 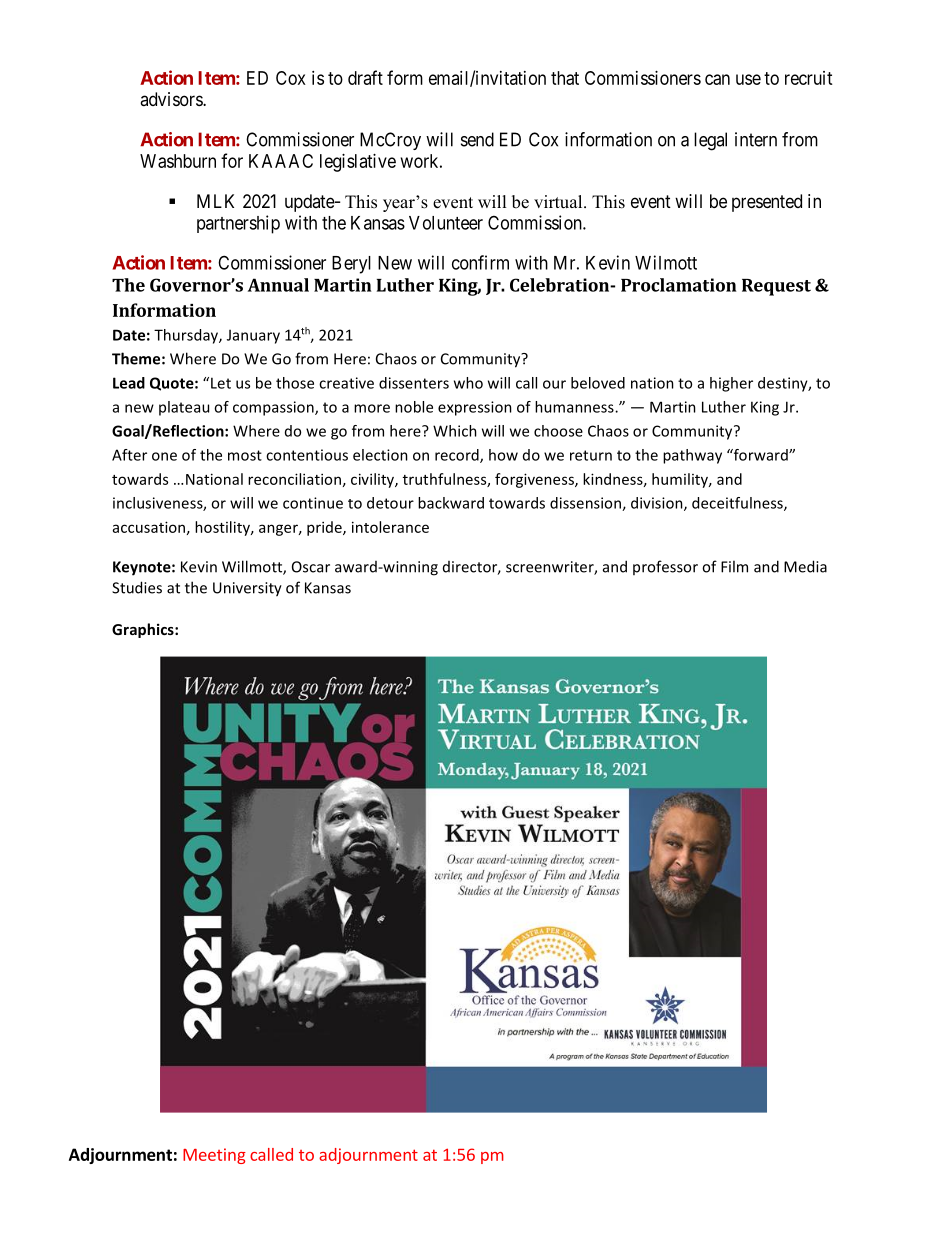 What do you see at coordinates (214, 1156) in the image?
I see `Meeting` at bounding box center [214, 1156].
